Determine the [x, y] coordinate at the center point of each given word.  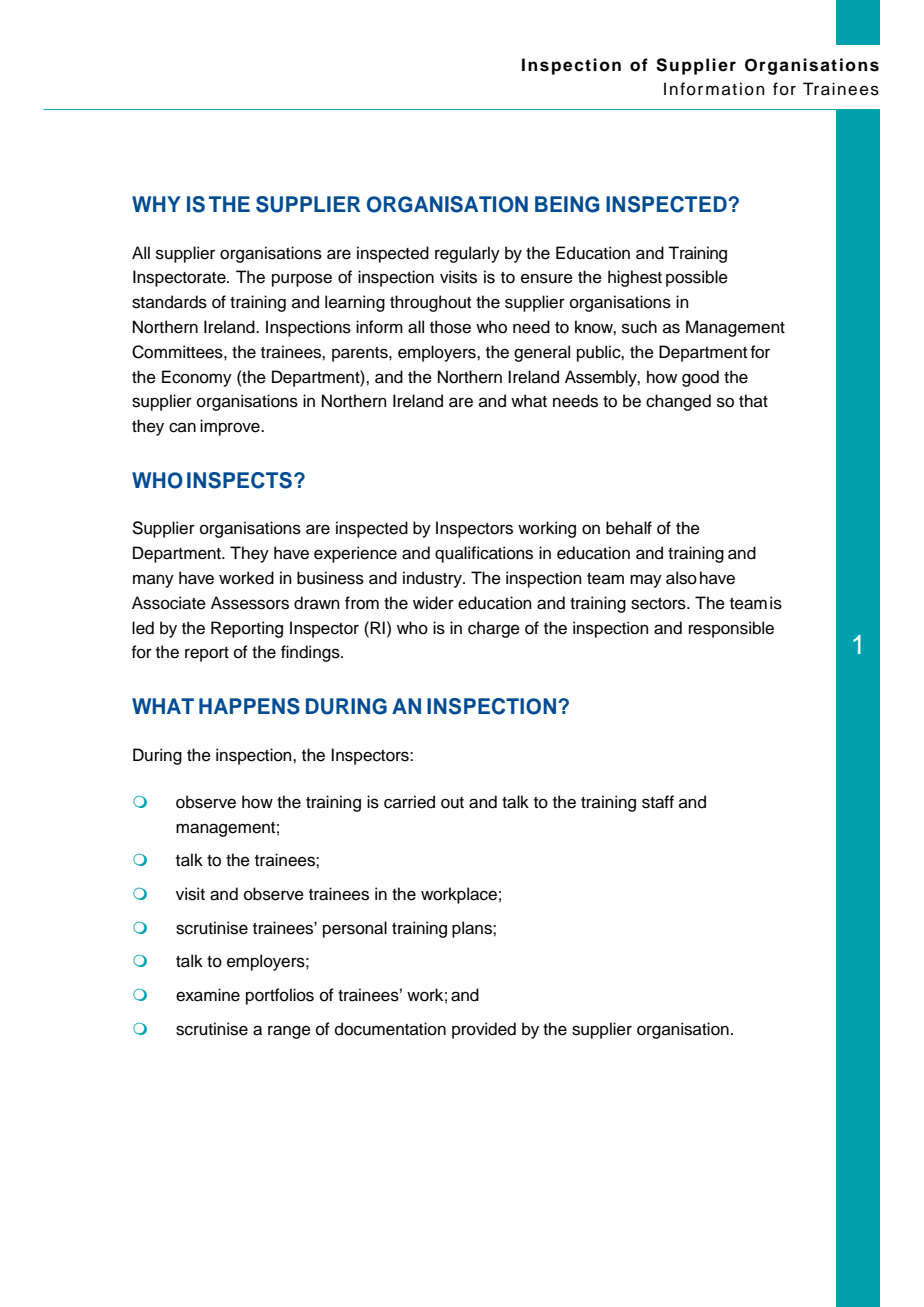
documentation [390, 1029]
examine [208, 995]
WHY [156, 204]
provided [484, 1030]
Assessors [250, 603]
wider [433, 603]
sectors [659, 604]
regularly [467, 254]
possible [697, 278]
